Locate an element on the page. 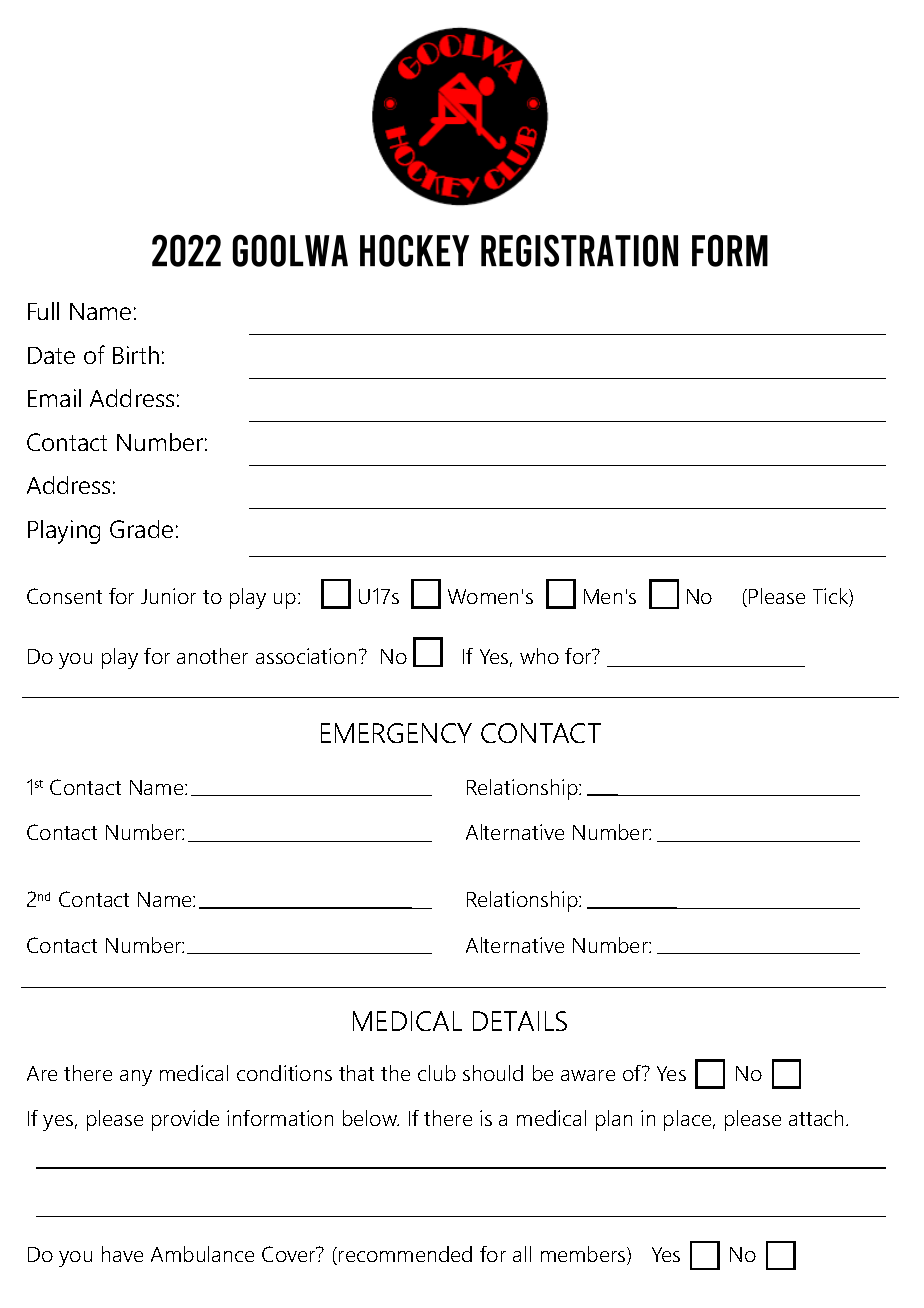 This image has width=924, height=1308. EMERGENCY is located at coordinates (396, 733).
